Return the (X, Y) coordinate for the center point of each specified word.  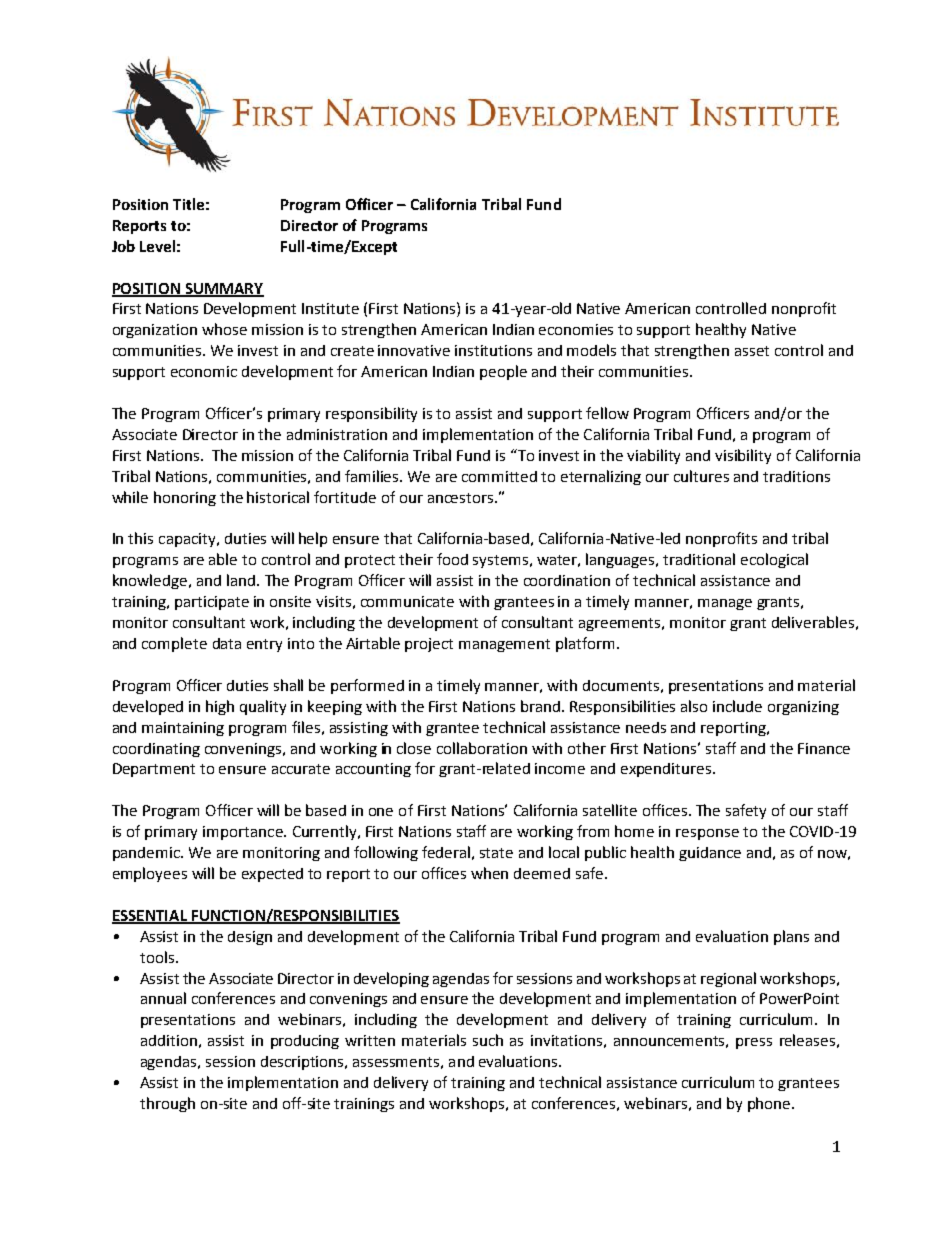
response (707, 834)
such (488, 1040)
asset (752, 351)
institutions (493, 350)
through (167, 1104)
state (496, 853)
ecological (774, 560)
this (140, 538)
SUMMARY (223, 289)
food (452, 559)
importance (244, 833)
